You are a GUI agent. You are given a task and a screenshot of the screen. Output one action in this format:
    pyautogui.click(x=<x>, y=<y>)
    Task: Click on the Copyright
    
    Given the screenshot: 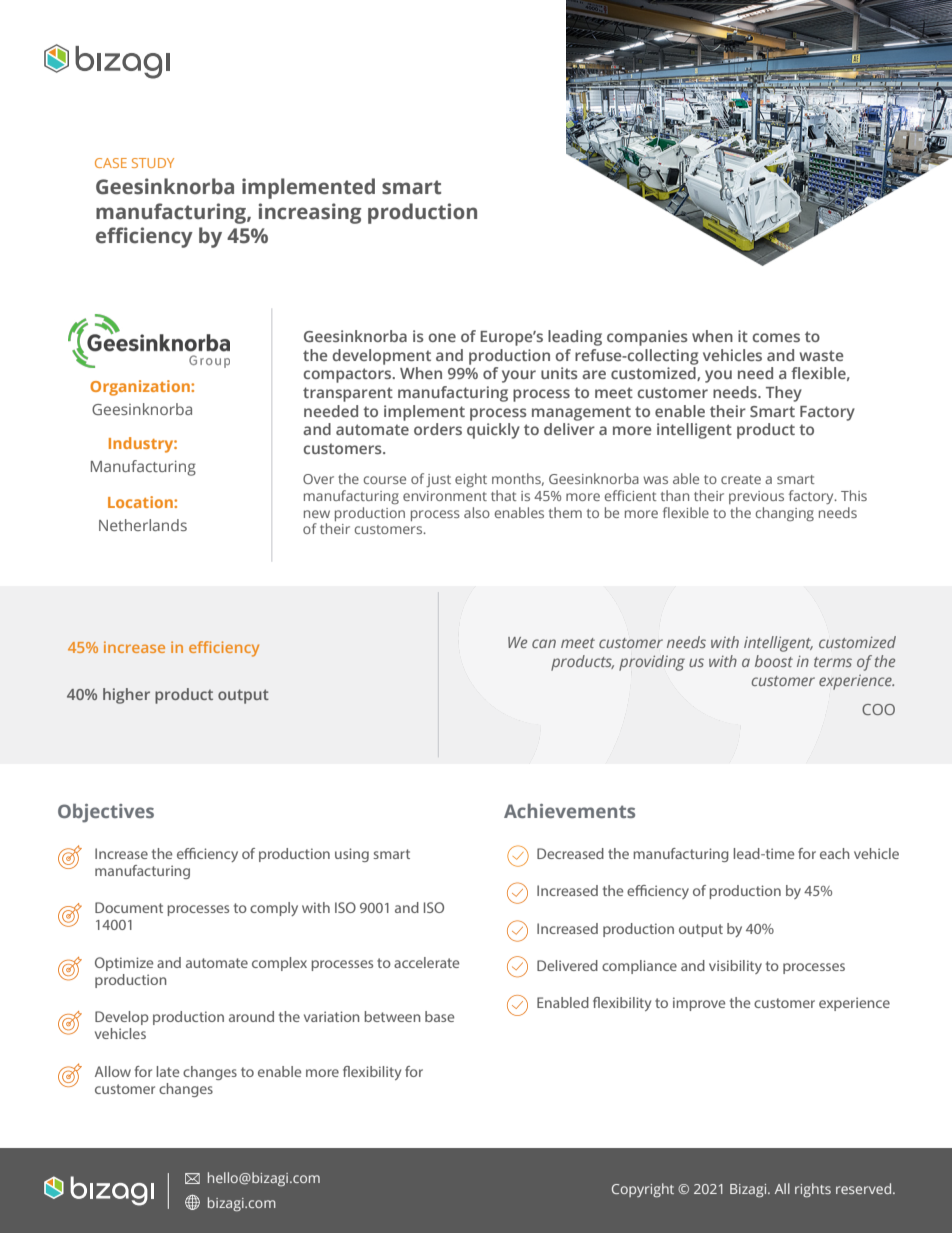 What is the action you would take?
    pyautogui.click(x=643, y=1190)
